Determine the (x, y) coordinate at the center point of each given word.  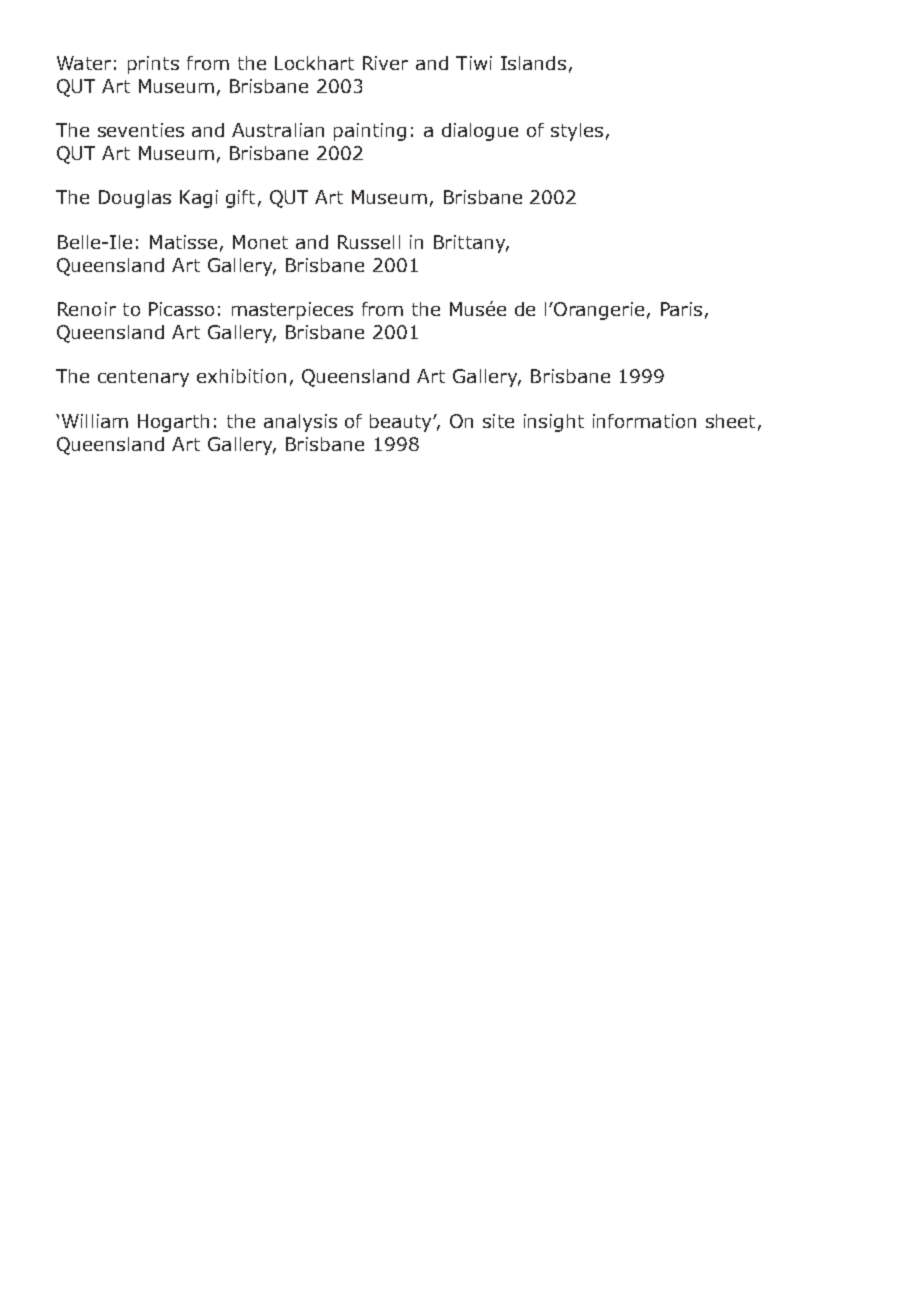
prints (153, 65)
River (385, 63)
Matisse (183, 242)
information (644, 421)
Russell (369, 242)
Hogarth (173, 423)
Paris (681, 309)
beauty (402, 423)
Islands (533, 63)
